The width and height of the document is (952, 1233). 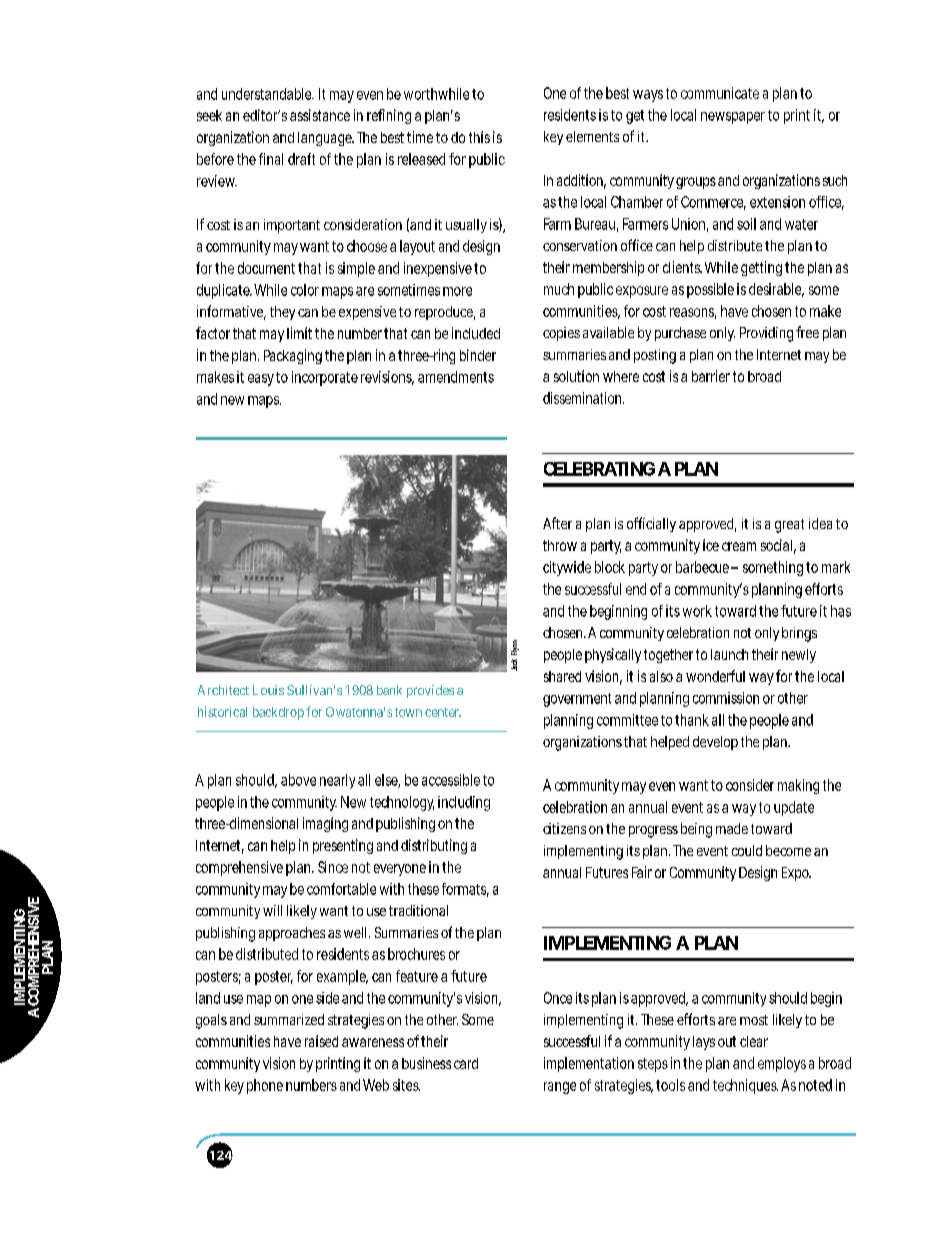 What do you see at coordinates (479, 137) in the document?
I see `this` at bounding box center [479, 137].
